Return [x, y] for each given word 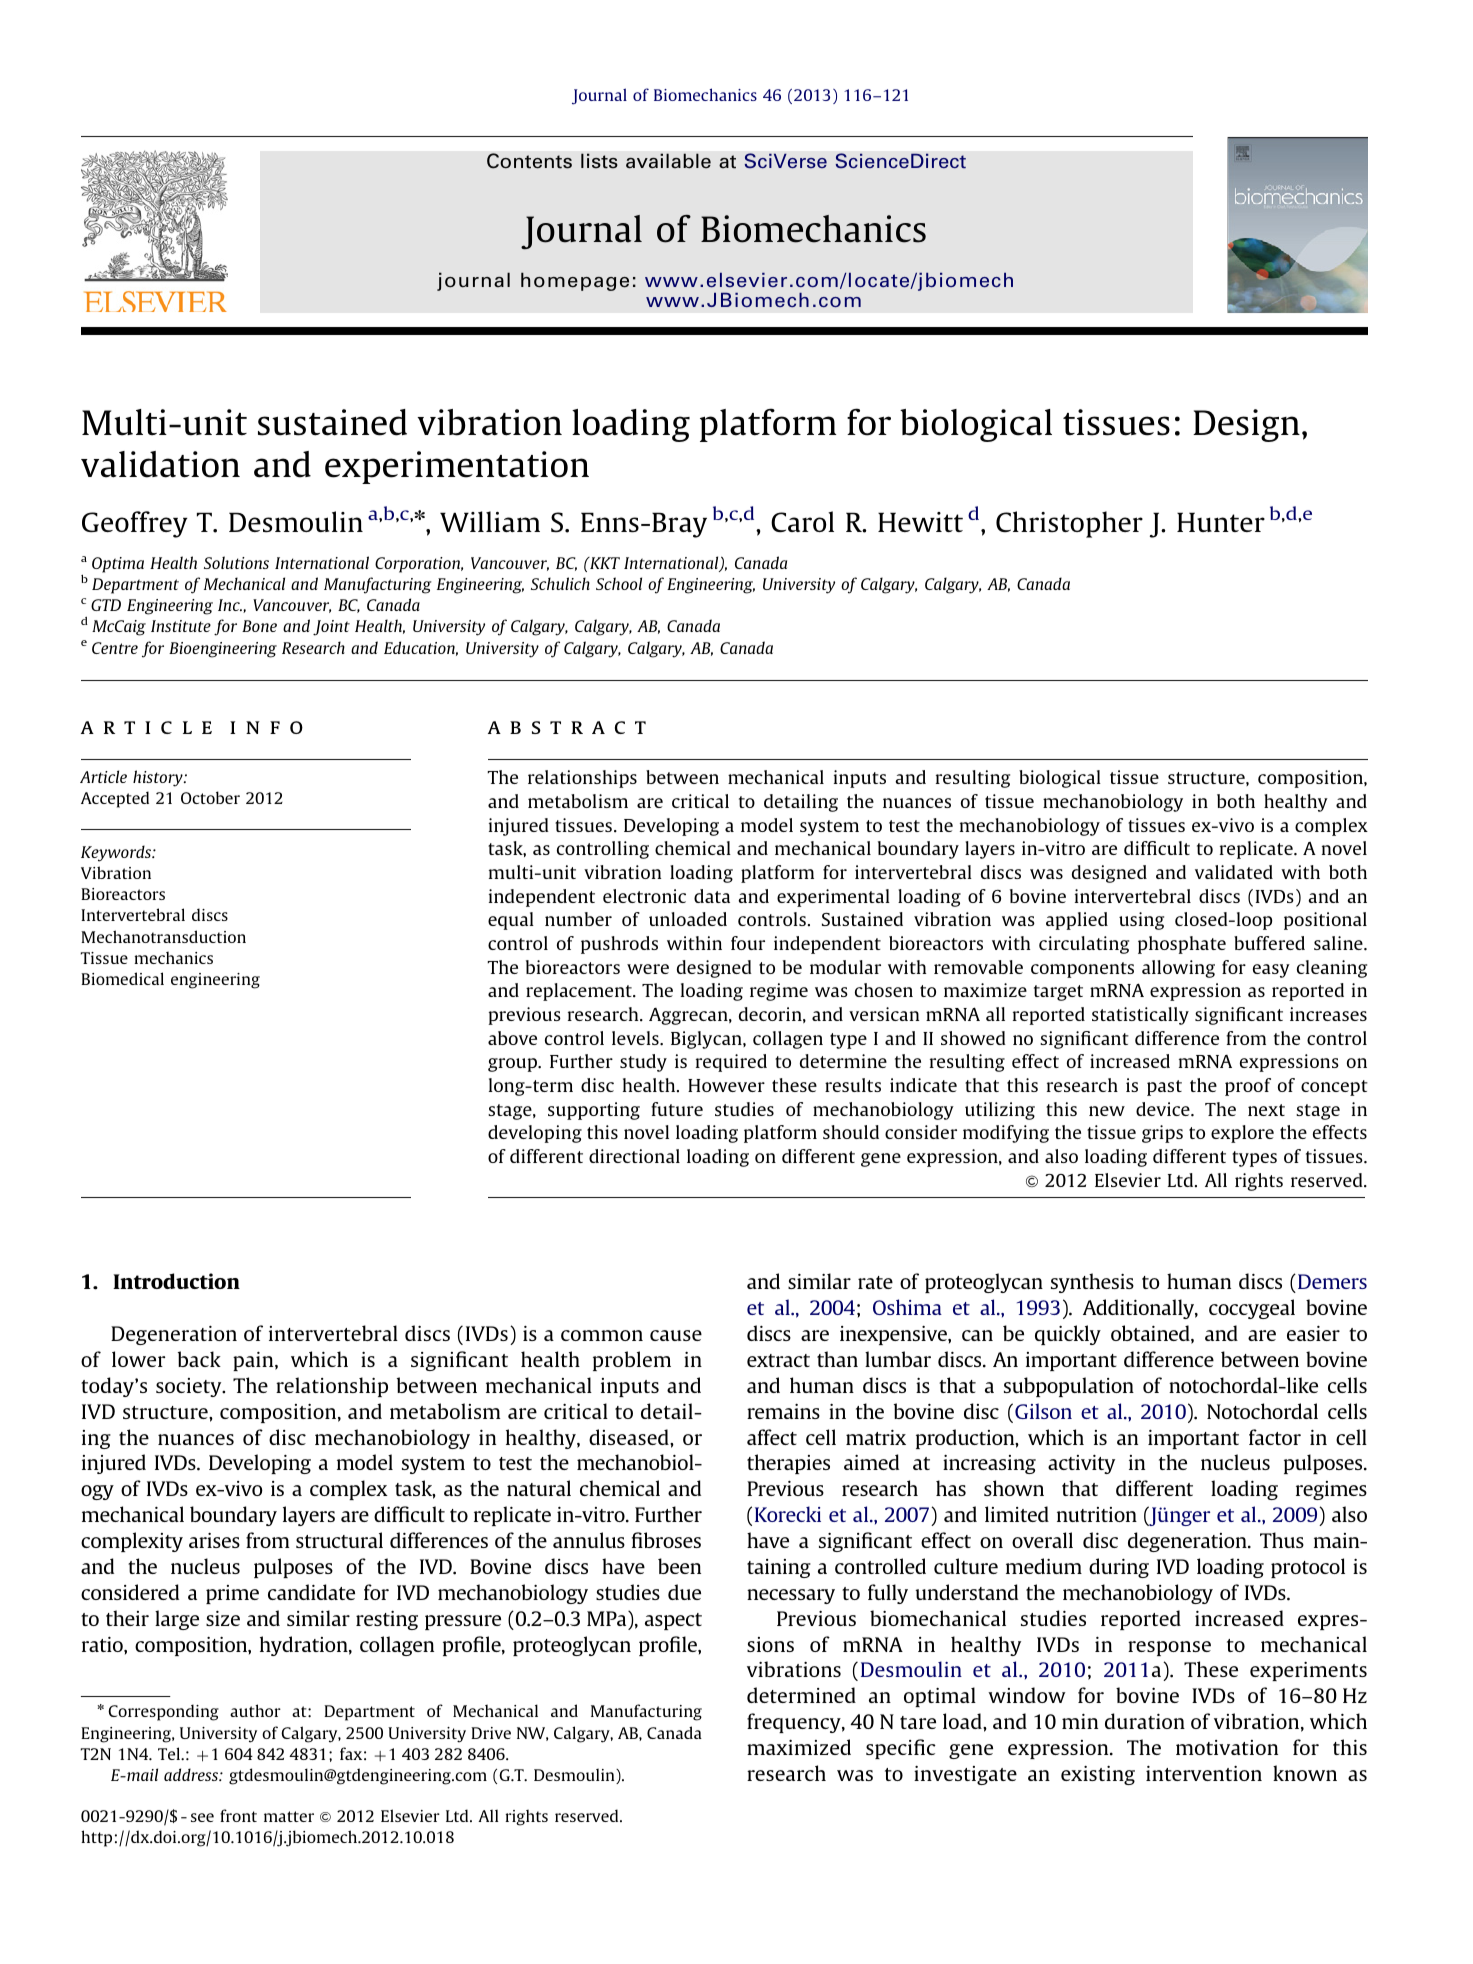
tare [918, 1722]
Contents [529, 161]
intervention [1204, 1773]
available [668, 161]
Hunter [1221, 522]
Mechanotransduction [163, 936]
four [748, 943]
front [238, 1815]
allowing [1178, 969]
